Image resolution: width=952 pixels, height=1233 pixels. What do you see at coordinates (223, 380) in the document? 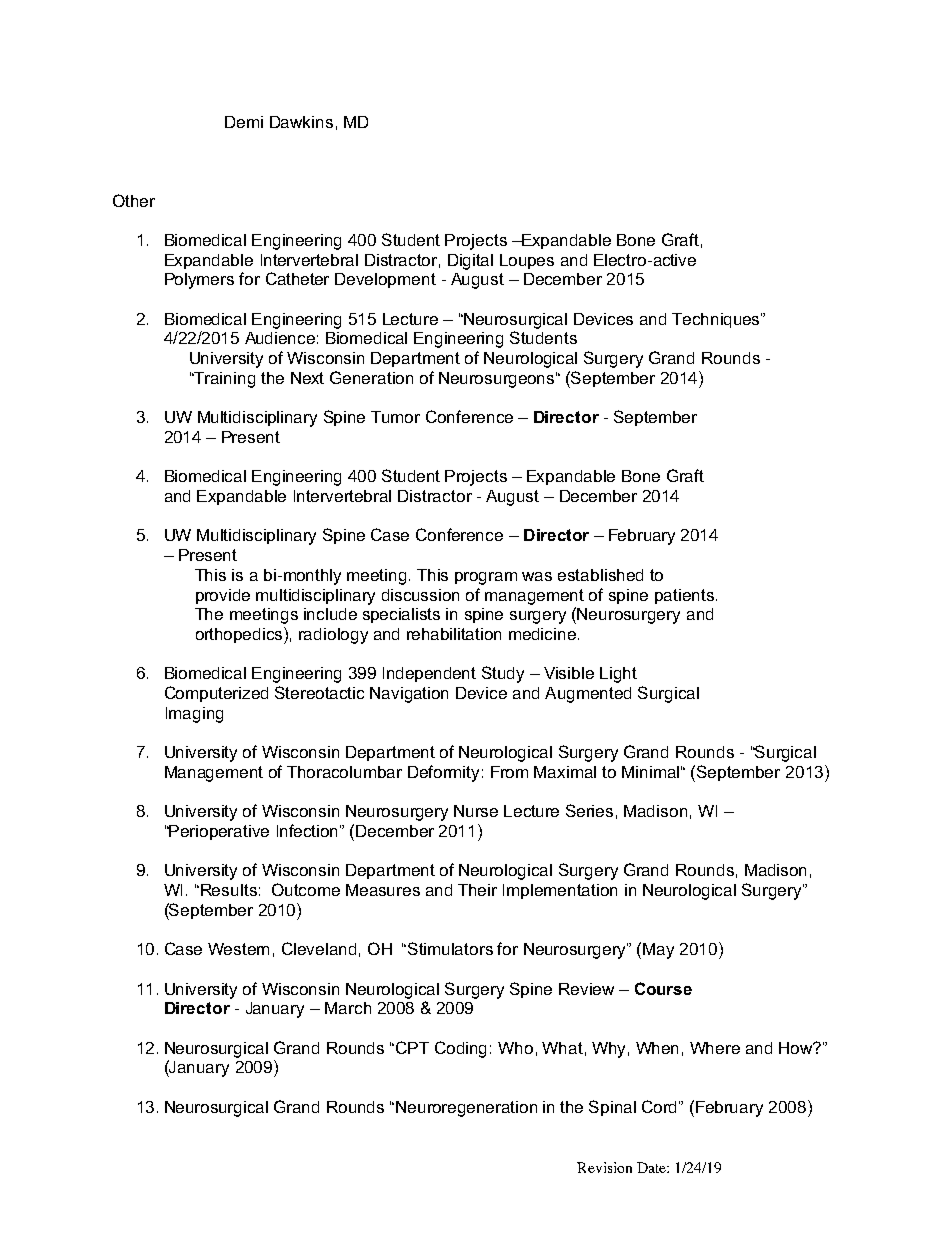
I see `Training` at bounding box center [223, 380].
